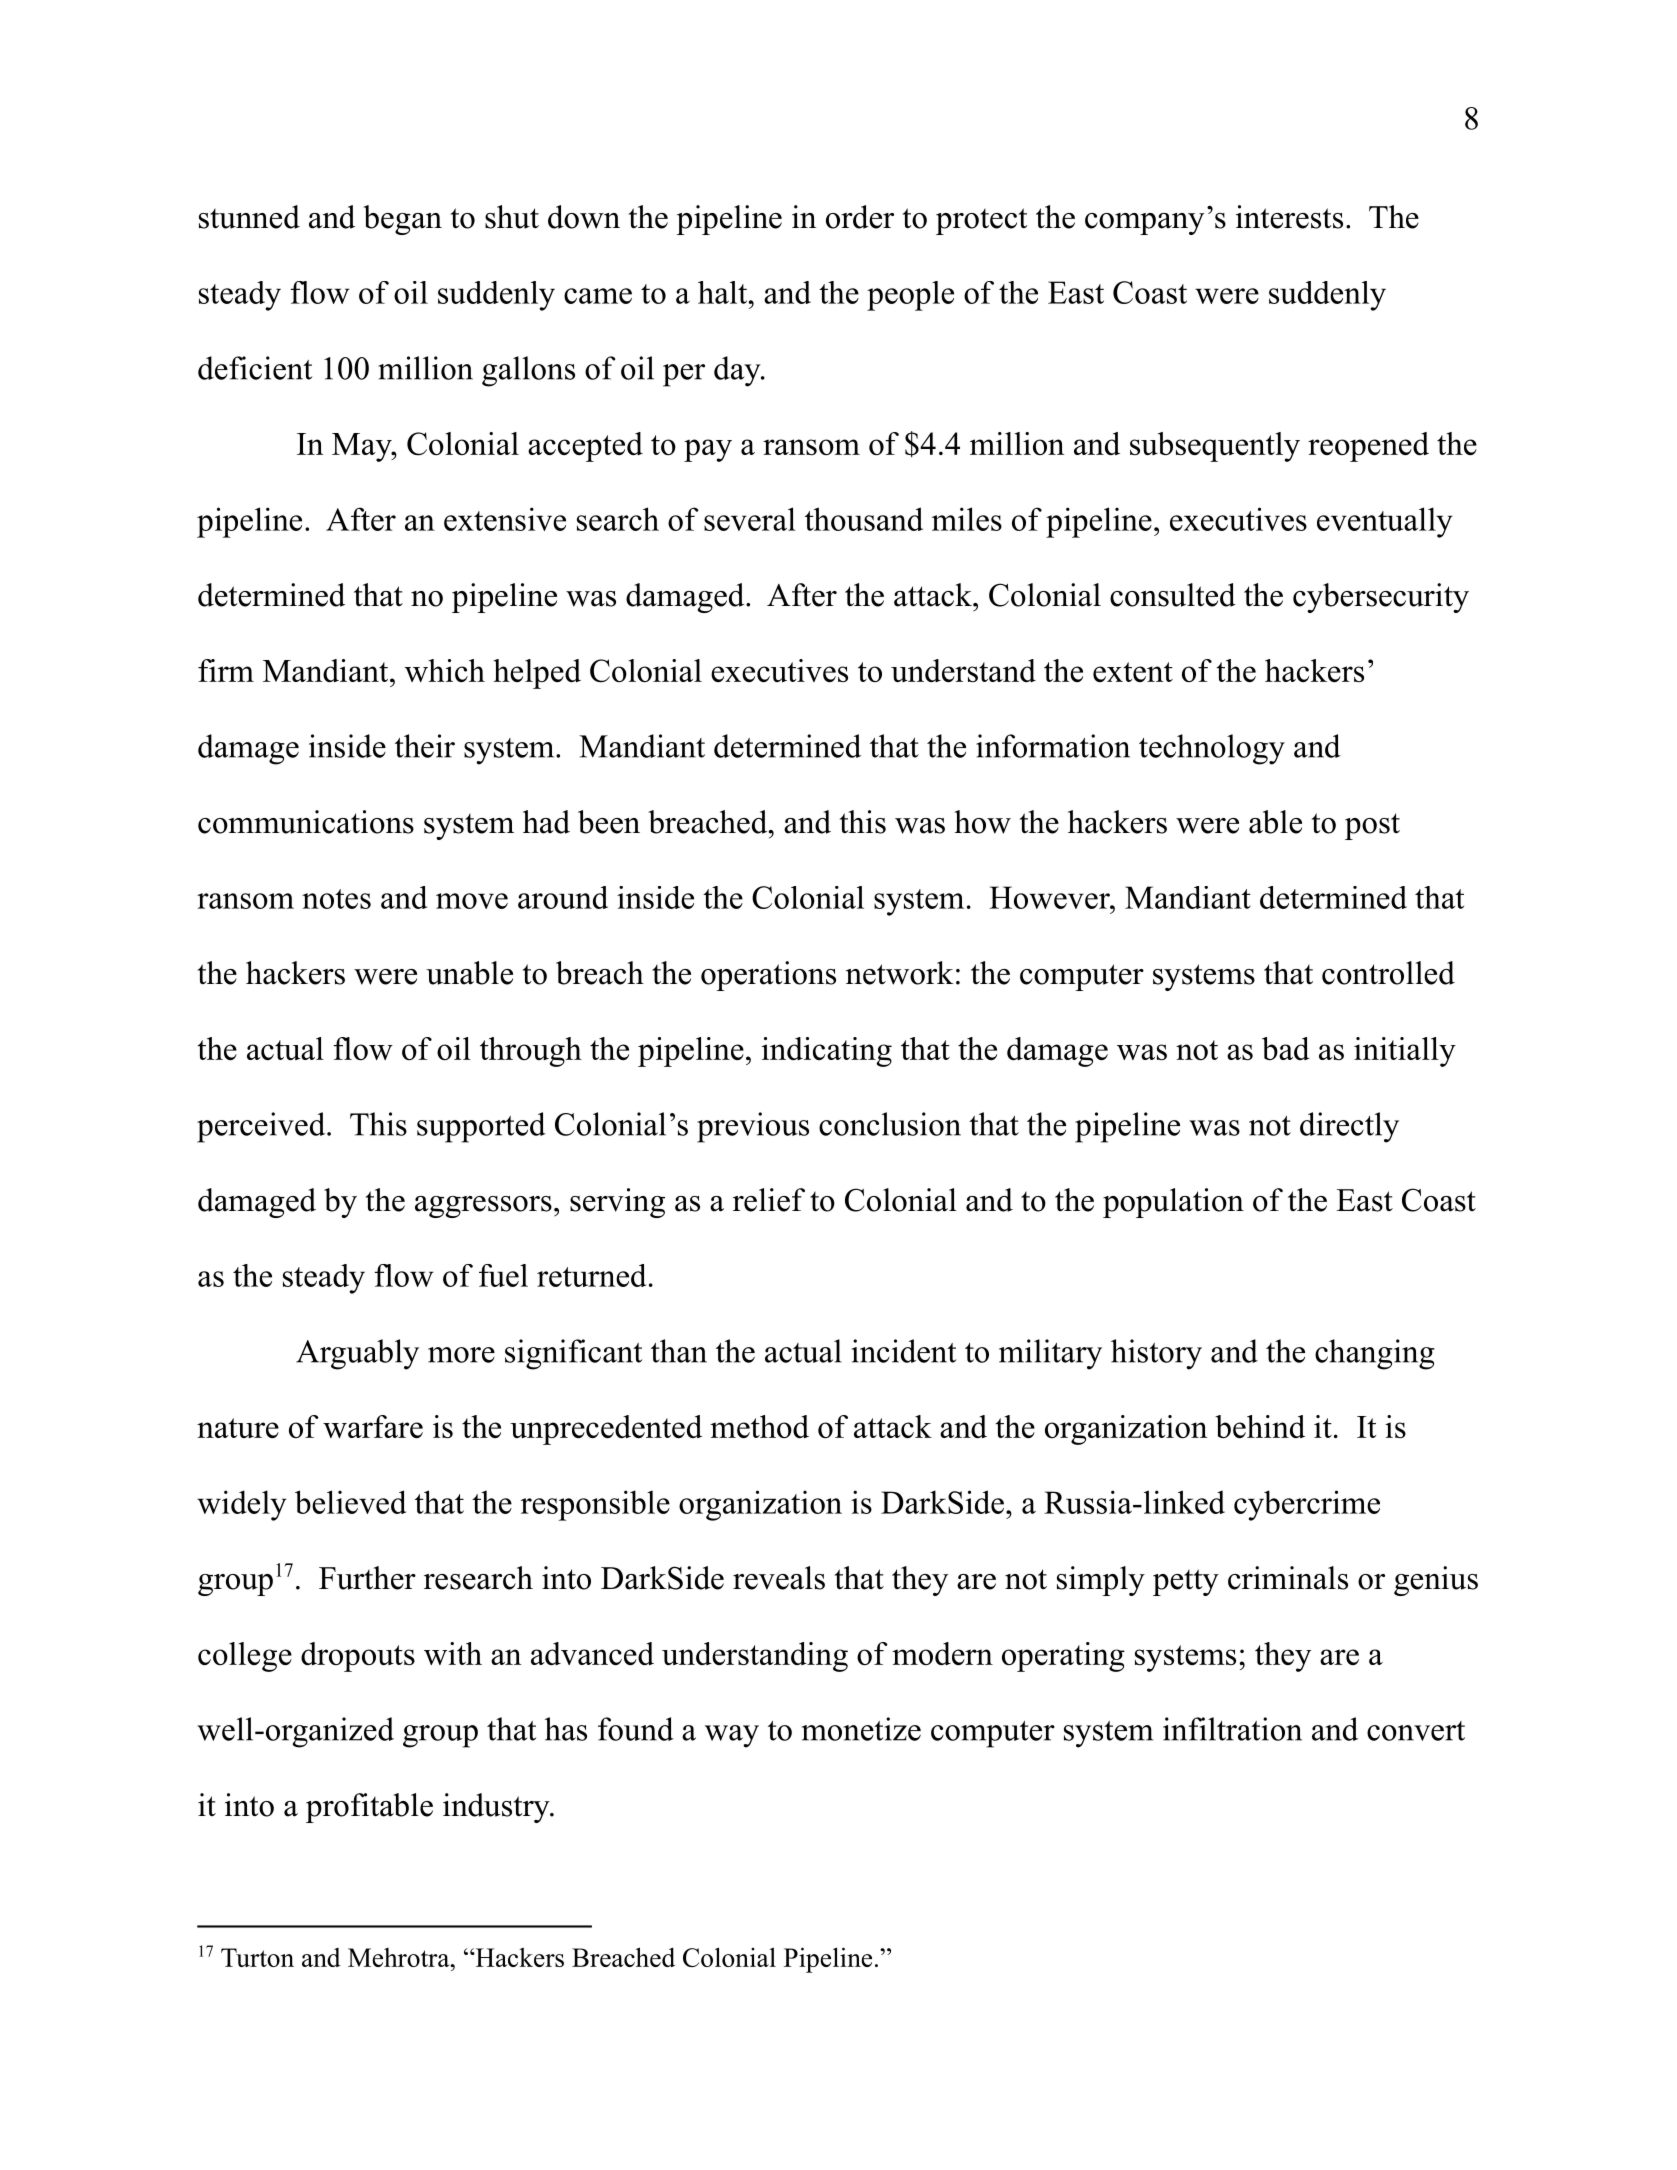 This screenshot has width=1677, height=2170. I want to click on perceived, so click(261, 1127).
